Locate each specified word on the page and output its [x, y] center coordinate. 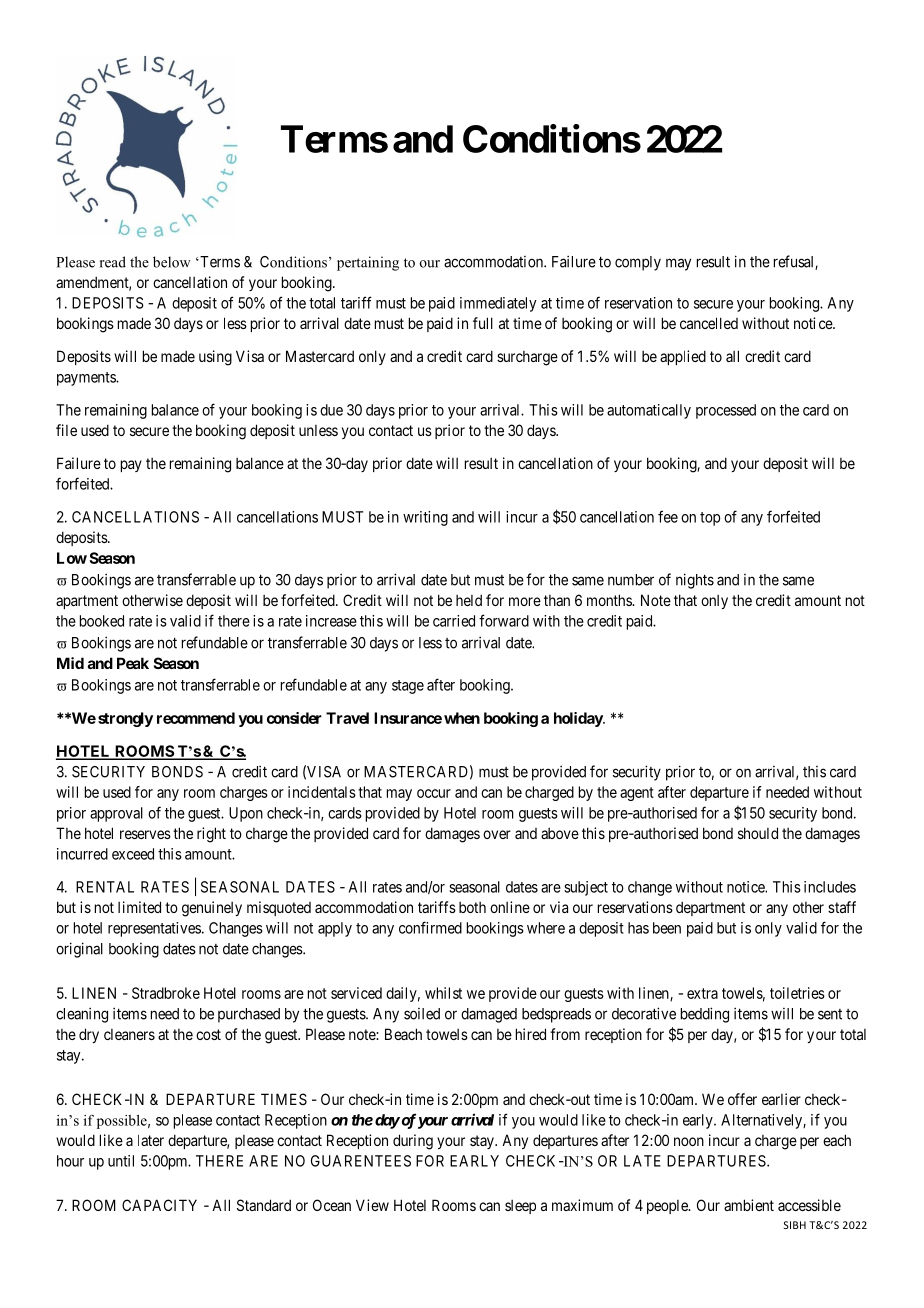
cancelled [709, 323]
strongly [125, 719]
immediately [498, 304]
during [413, 1142]
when [462, 718]
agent [637, 794]
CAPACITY [159, 1205]
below [172, 262]
